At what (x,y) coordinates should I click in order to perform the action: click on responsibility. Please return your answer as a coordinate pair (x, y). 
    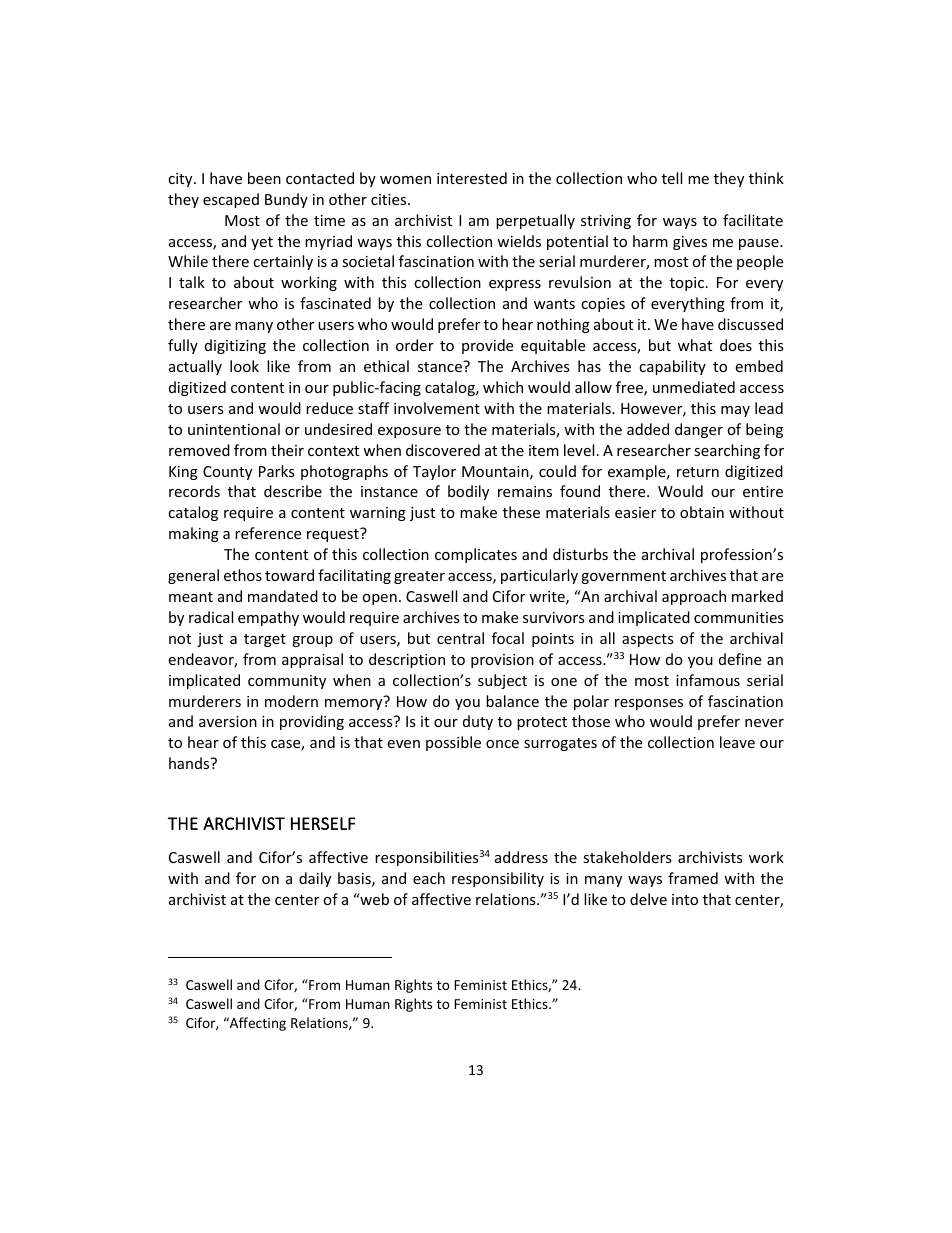
    Looking at the image, I should click on (498, 879).
